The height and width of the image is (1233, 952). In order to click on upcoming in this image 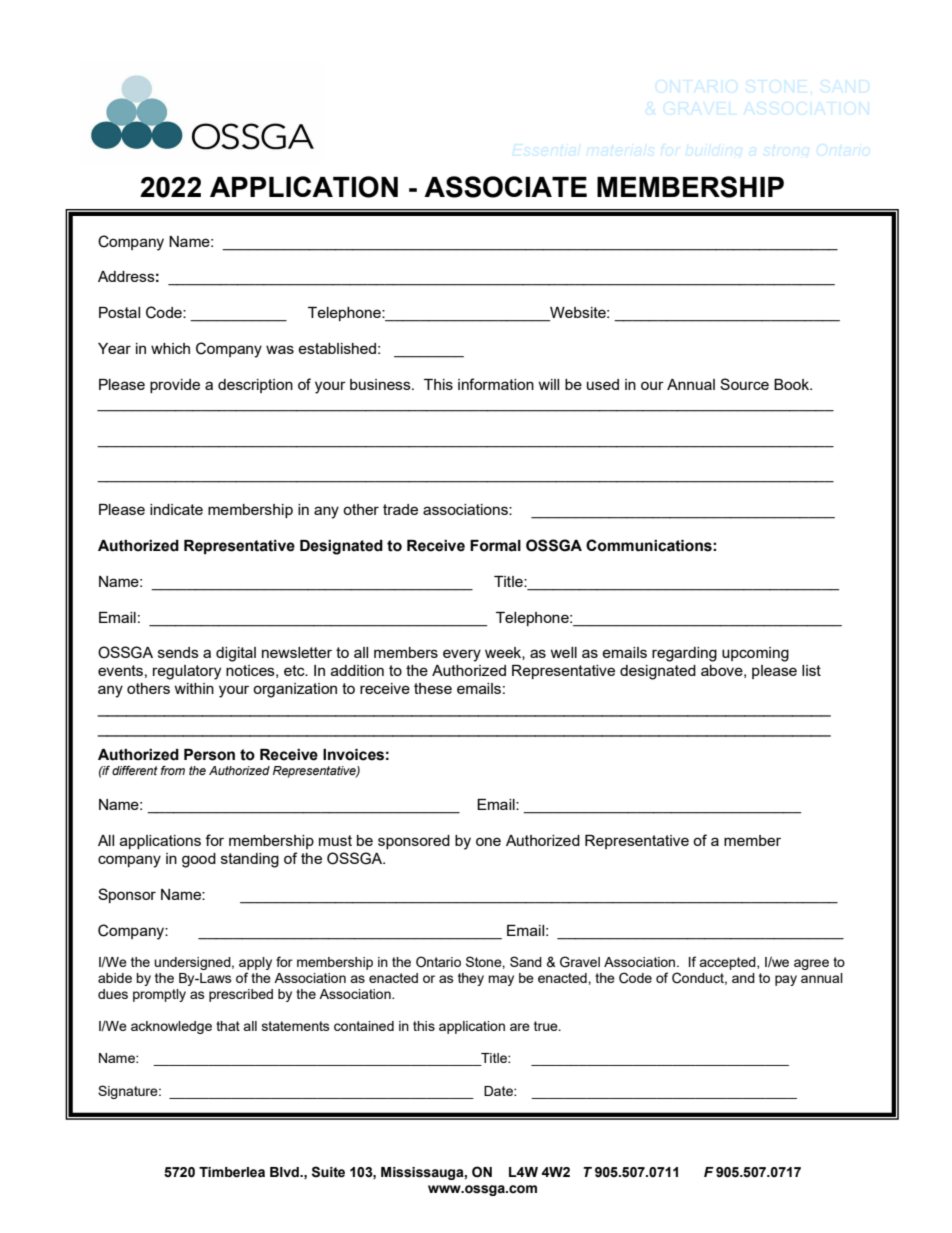, I will do `click(755, 654)`.
